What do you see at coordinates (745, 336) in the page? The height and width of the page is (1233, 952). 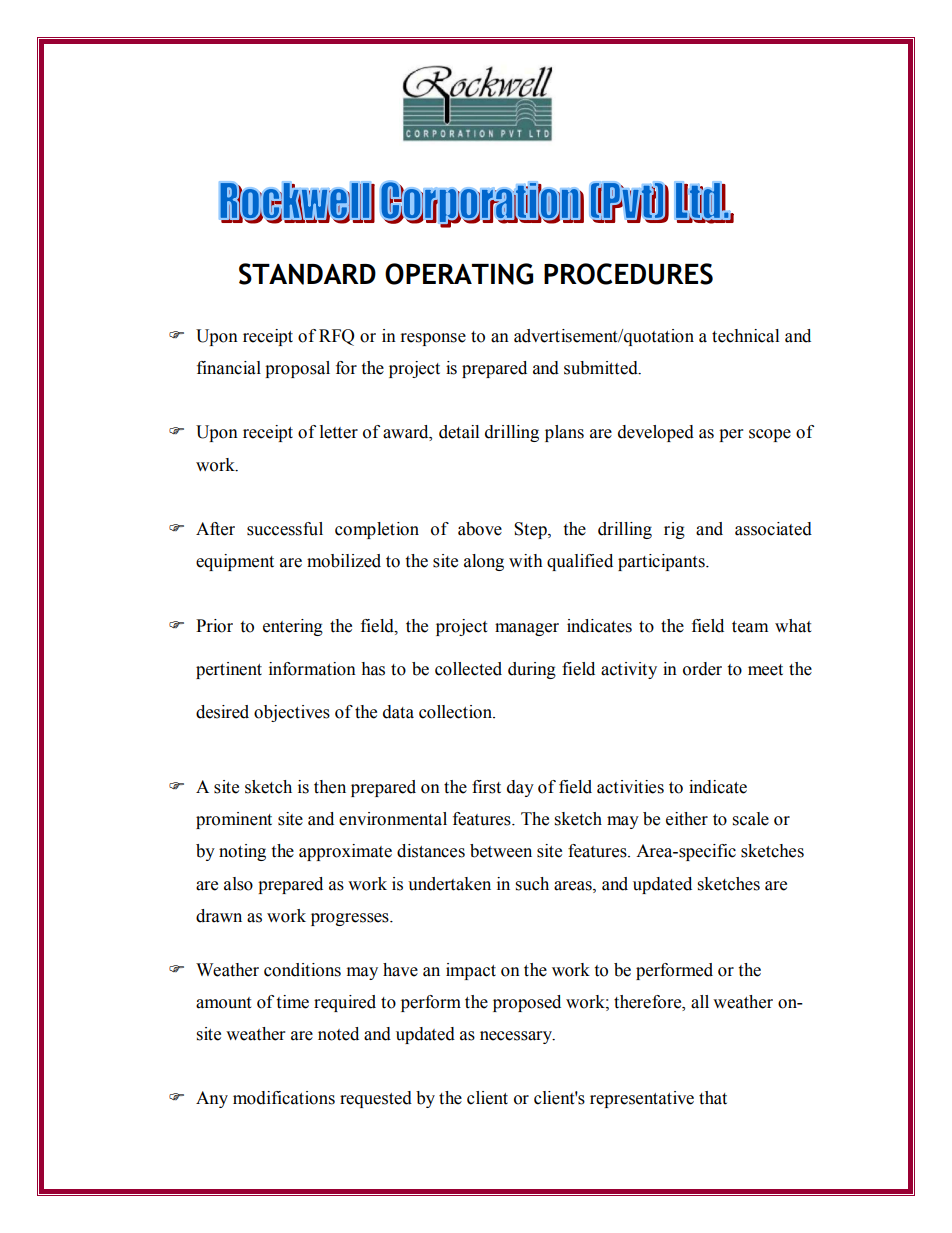 I see `technical` at bounding box center [745, 336].
